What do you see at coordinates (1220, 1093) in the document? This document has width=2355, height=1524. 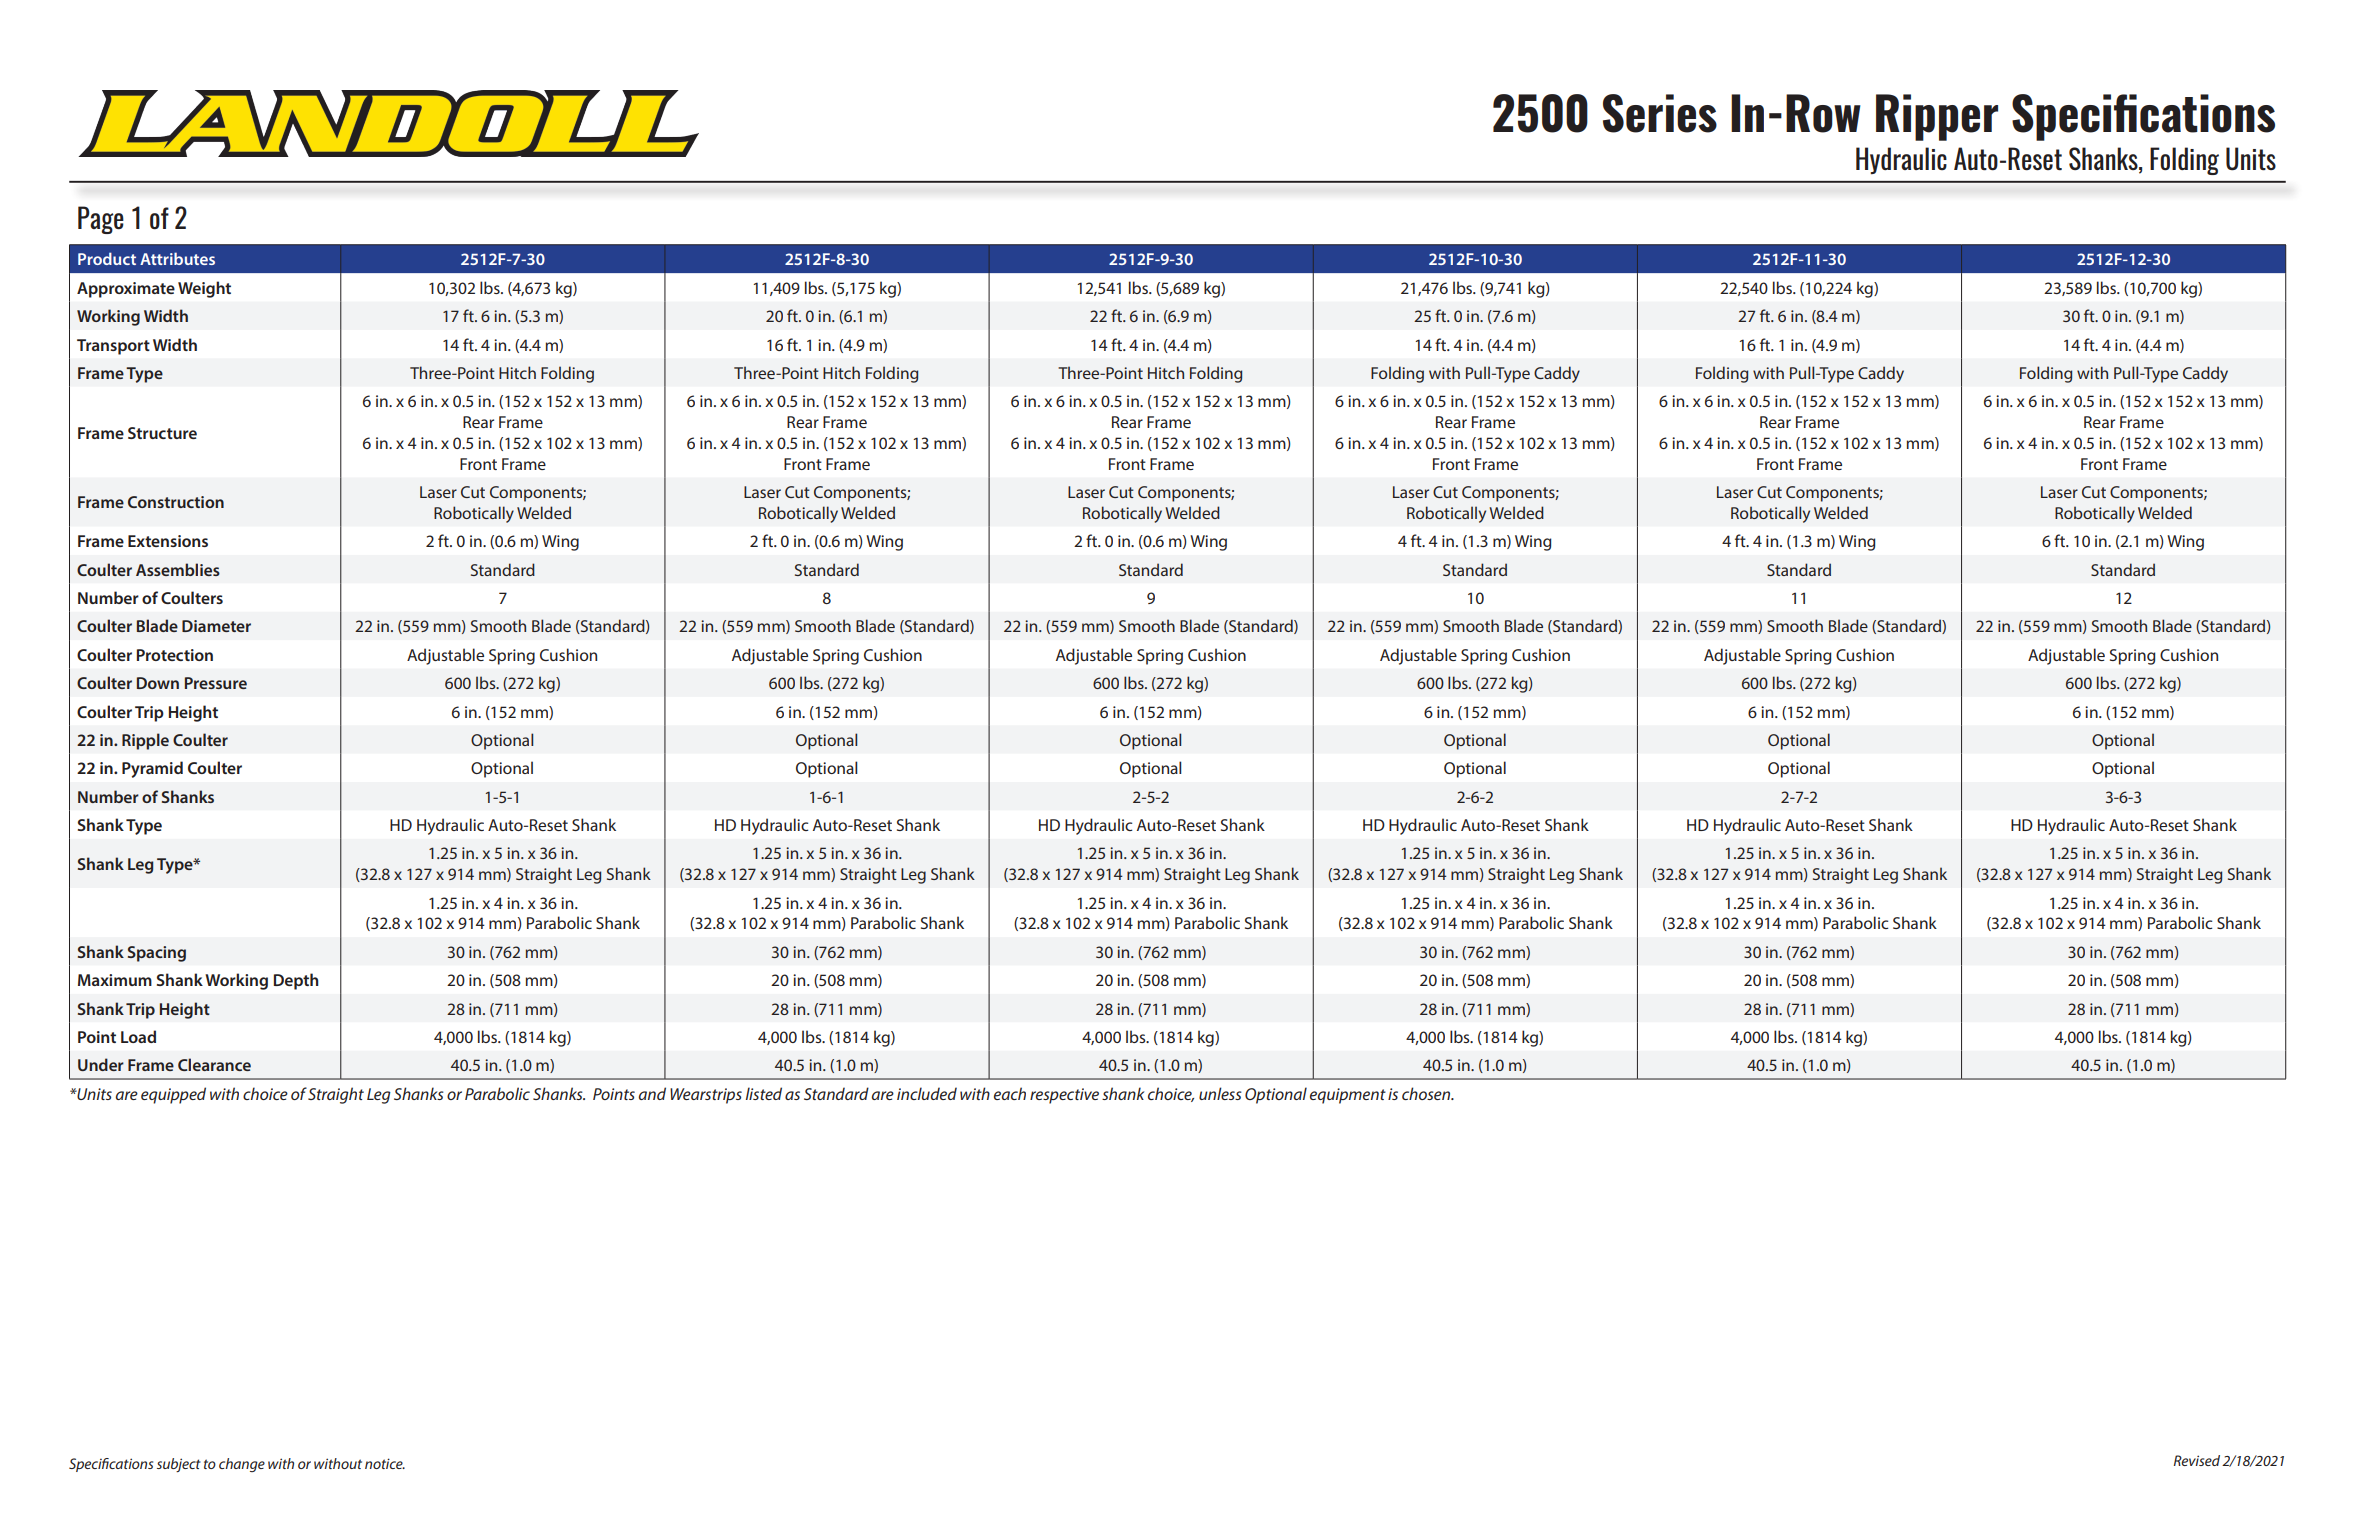 I see `unless` at bounding box center [1220, 1093].
